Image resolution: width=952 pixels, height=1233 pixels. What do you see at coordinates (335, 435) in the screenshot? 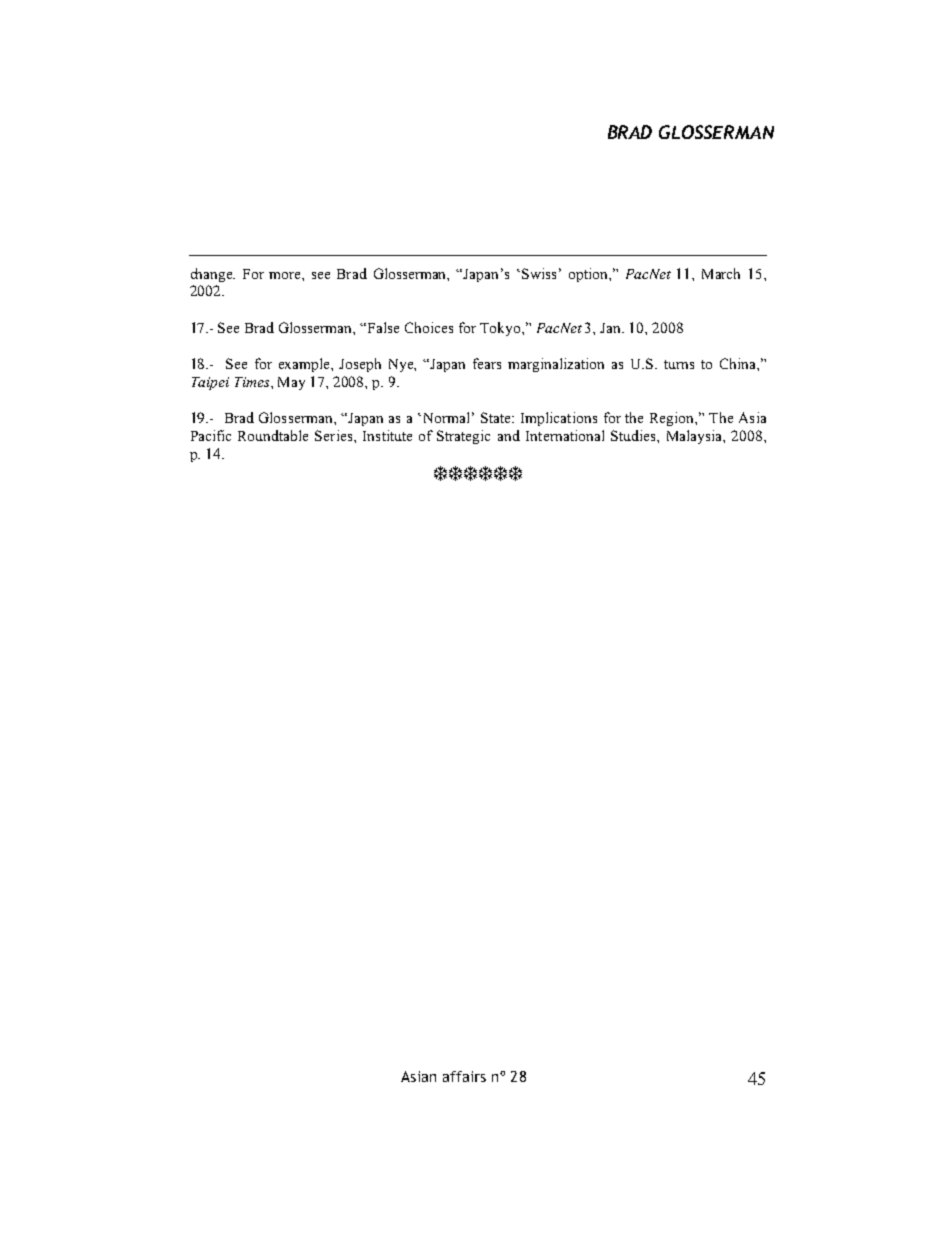
I see `Series` at bounding box center [335, 435].
